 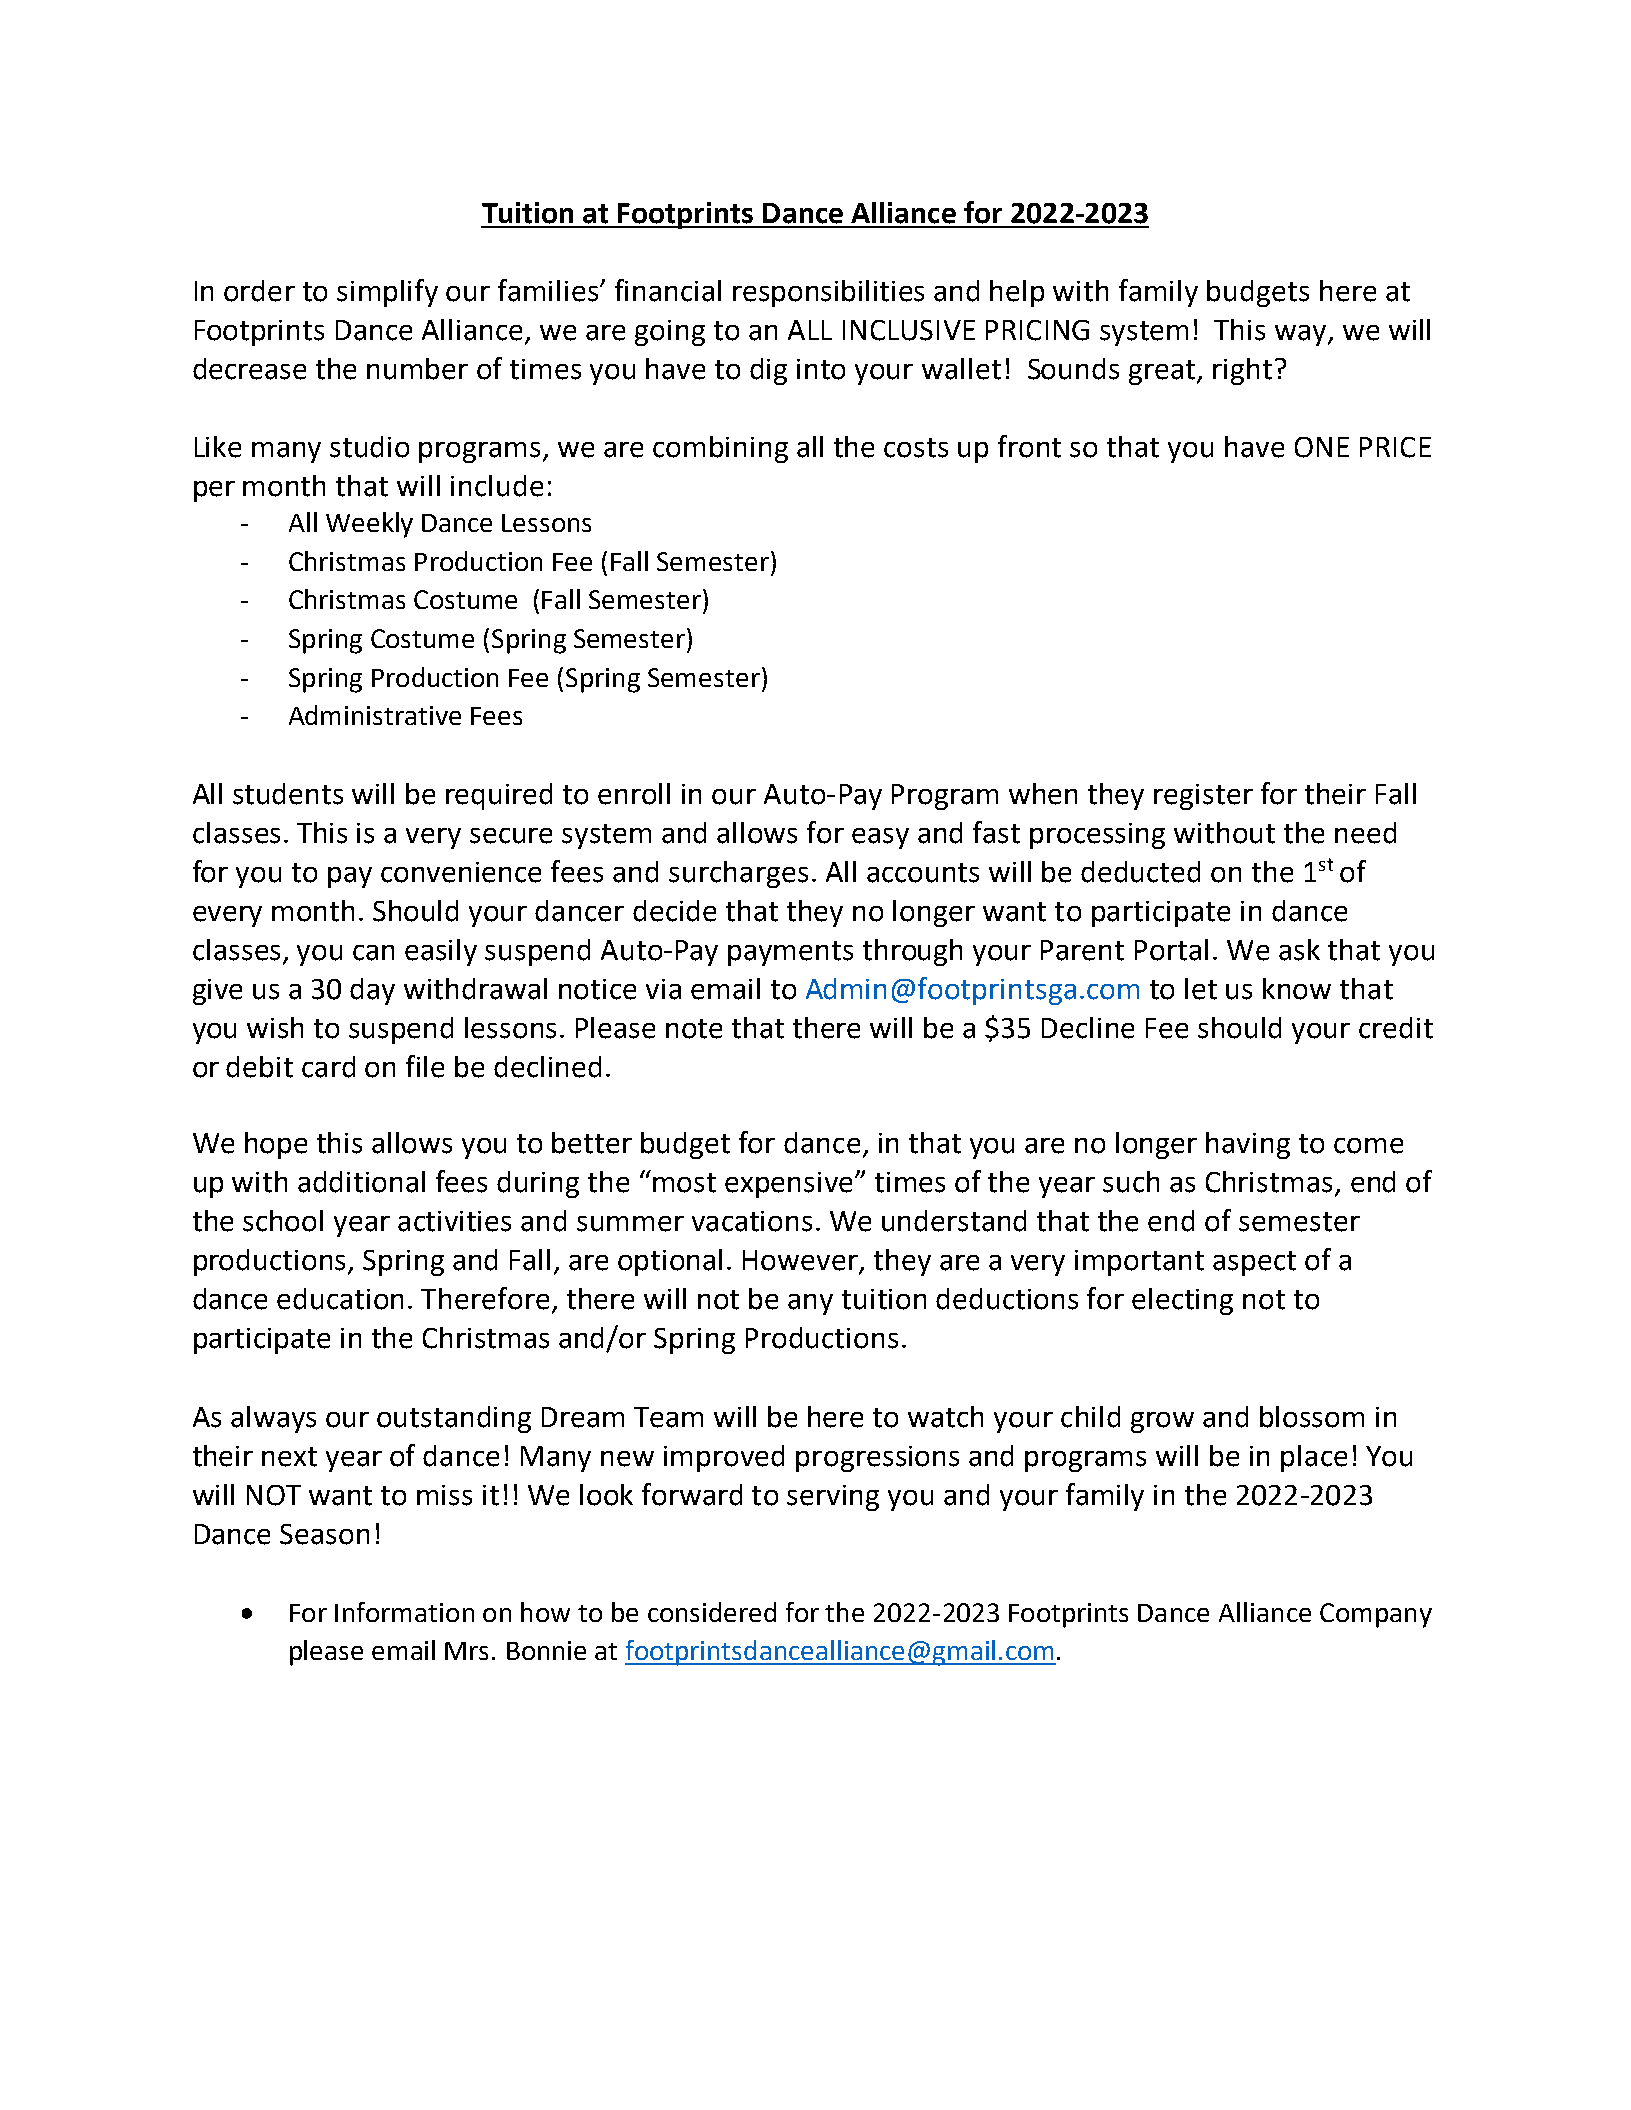 What do you see at coordinates (1242, 371) in the screenshot?
I see `right` at bounding box center [1242, 371].
